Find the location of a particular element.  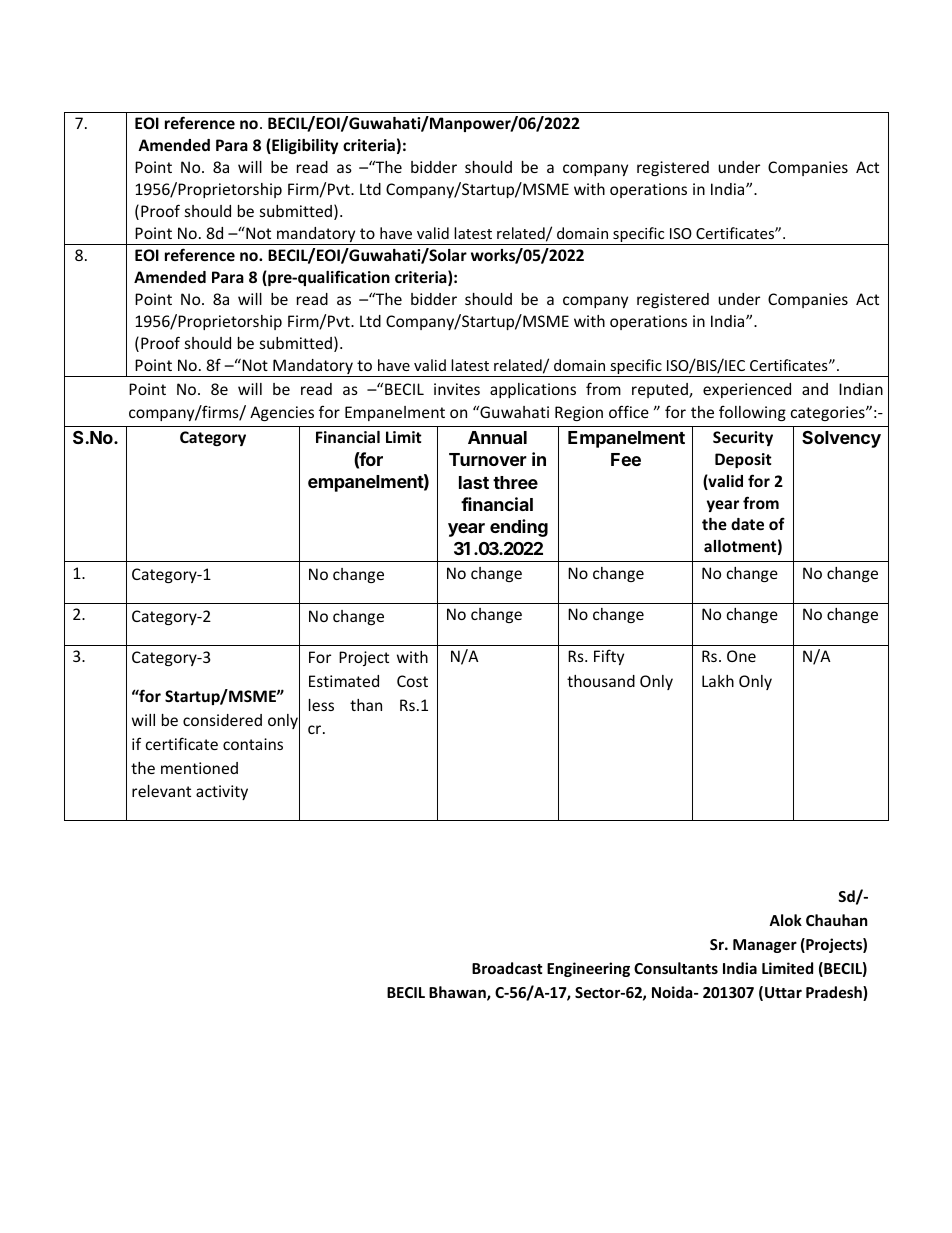

Broadcast is located at coordinates (507, 968).
